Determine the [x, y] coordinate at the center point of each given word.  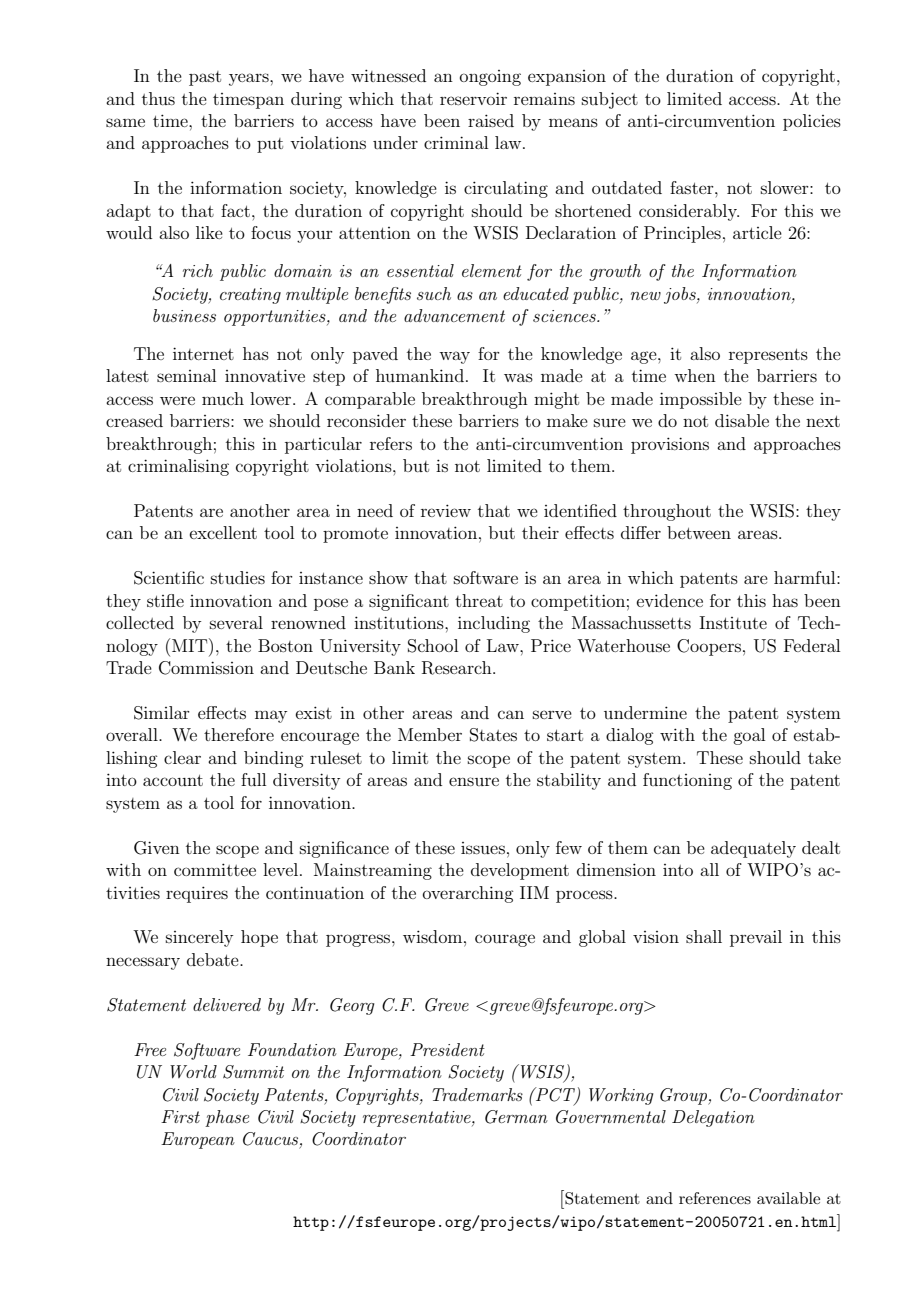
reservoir [473, 98]
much [223, 398]
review [446, 510]
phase [227, 1118]
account [173, 780]
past [205, 78]
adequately [753, 849]
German [516, 1117]
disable [742, 420]
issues [483, 848]
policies [812, 122]
